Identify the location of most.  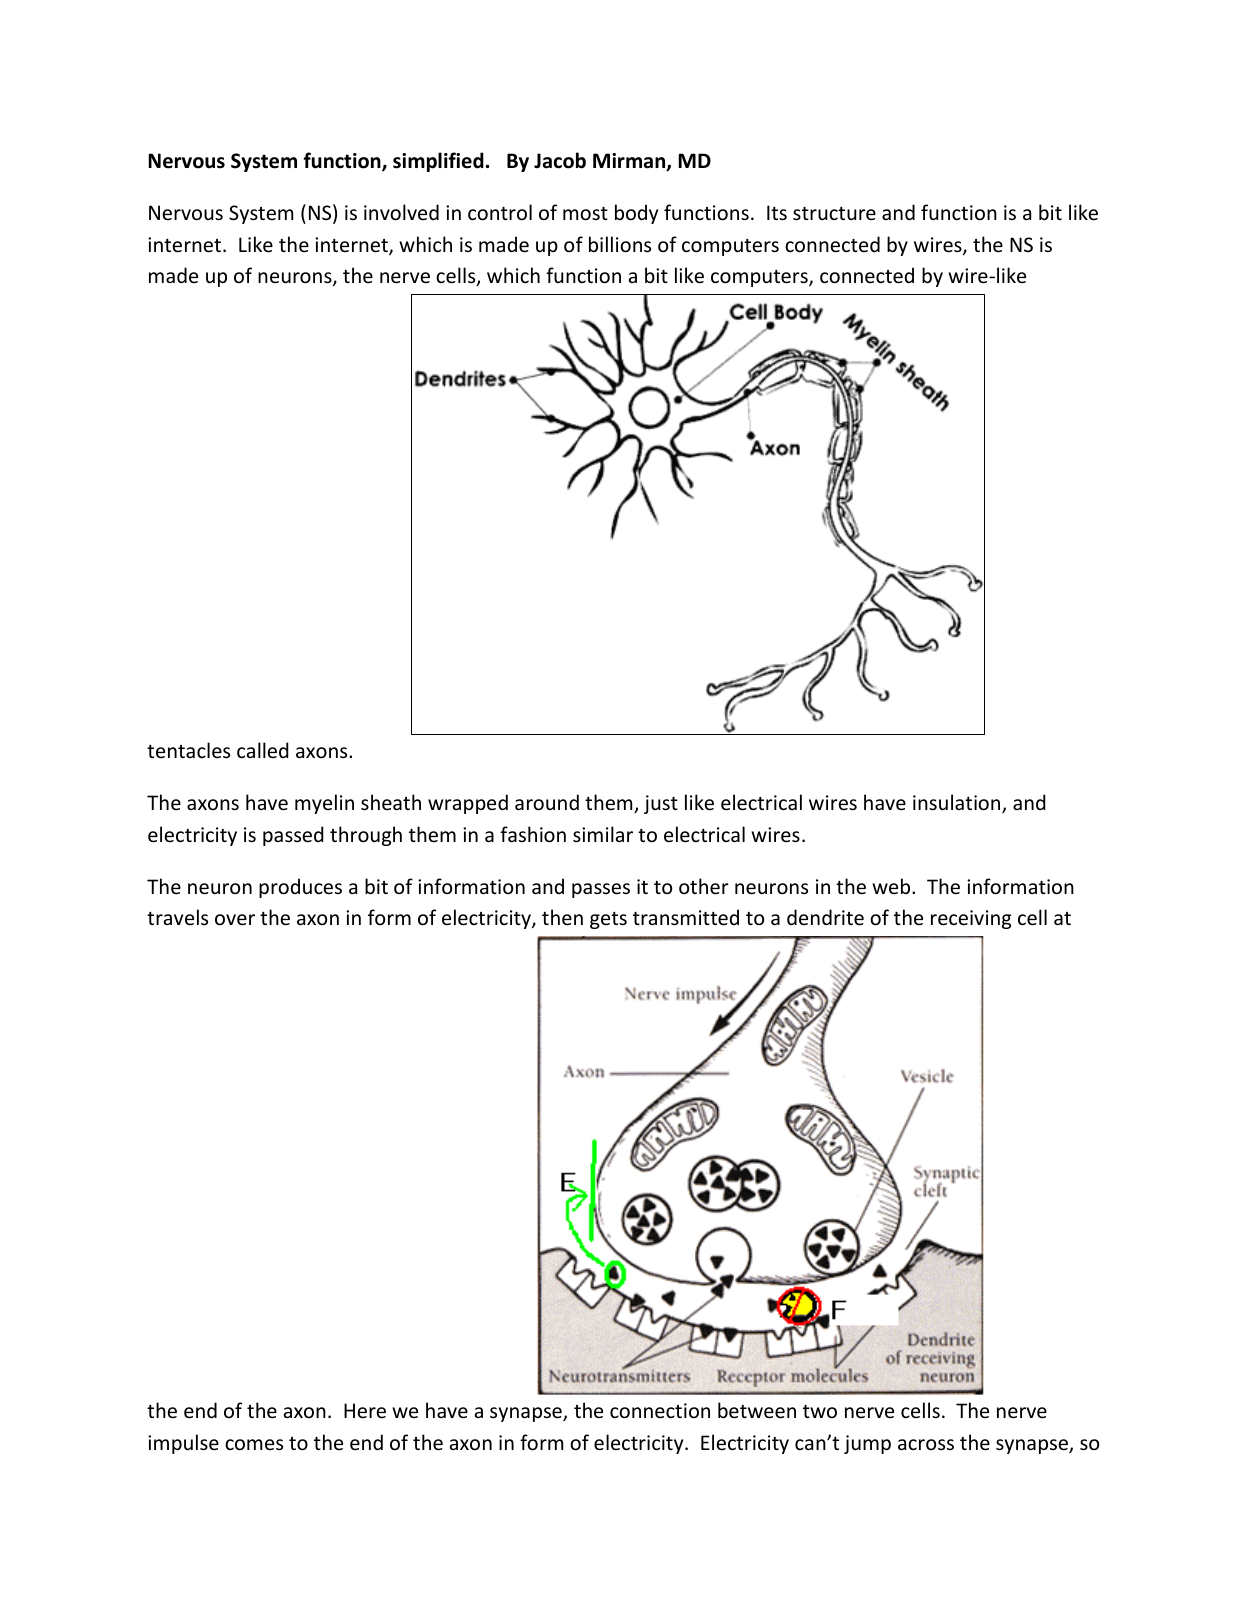
(585, 214).
